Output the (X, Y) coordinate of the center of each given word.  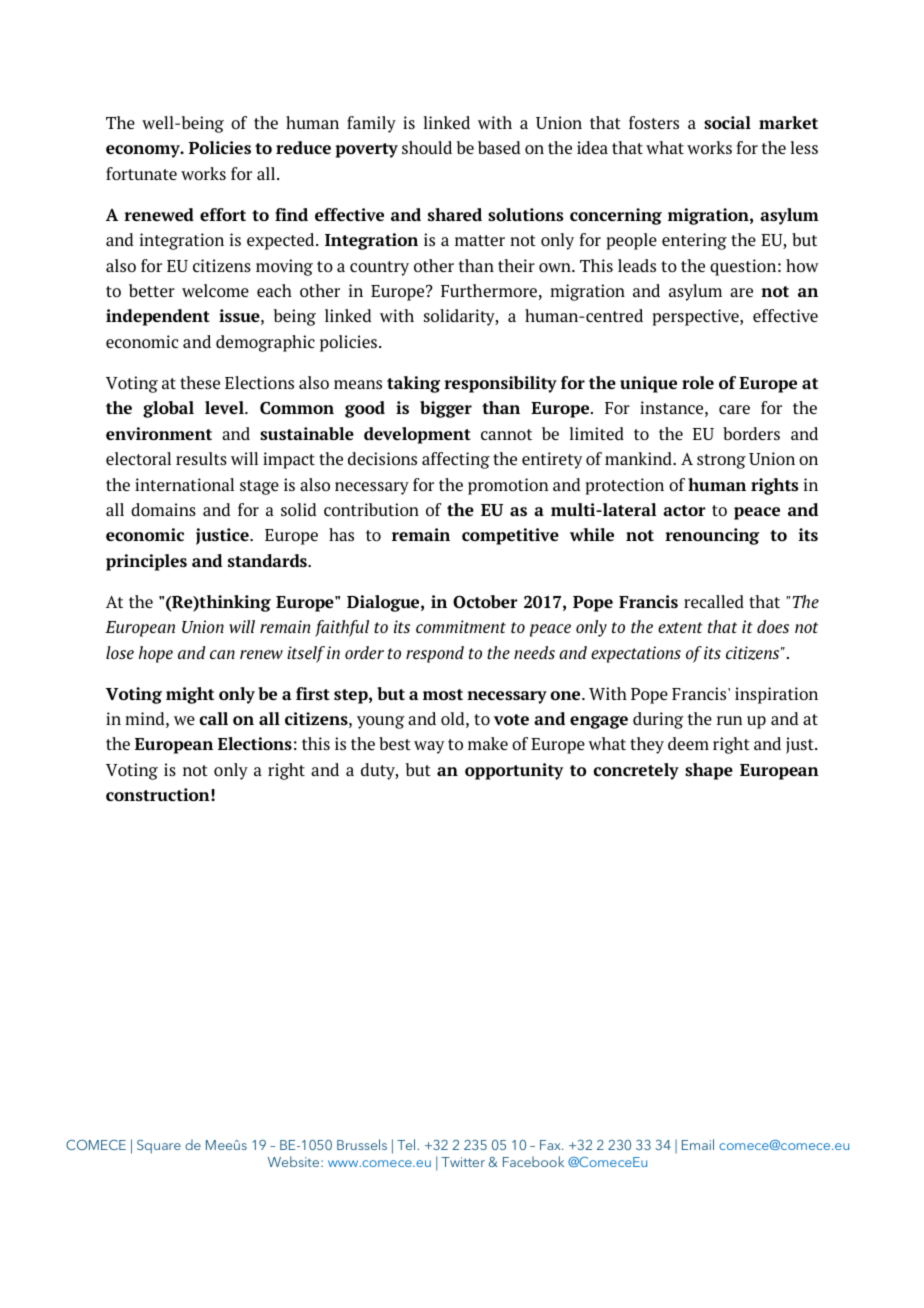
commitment (461, 626)
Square (159, 1147)
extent (680, 627)
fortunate (141, 173)
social (727, 122)
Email (698, 1144)
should (427, 147)
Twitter (463, 1162)
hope (156, 654)
